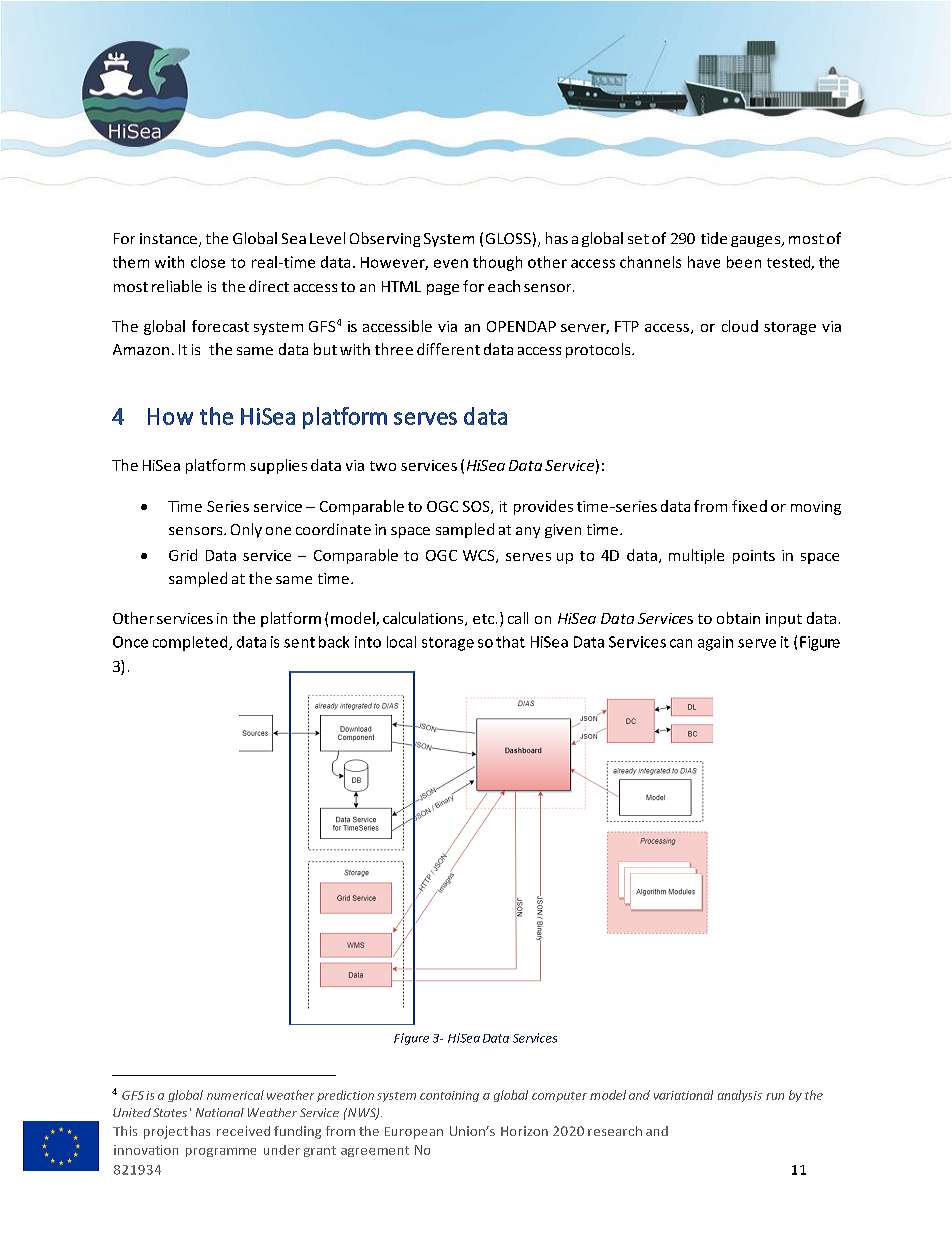  Describe the element at coordinates (510, 642) in the screenshot. I see `that` at that location.
